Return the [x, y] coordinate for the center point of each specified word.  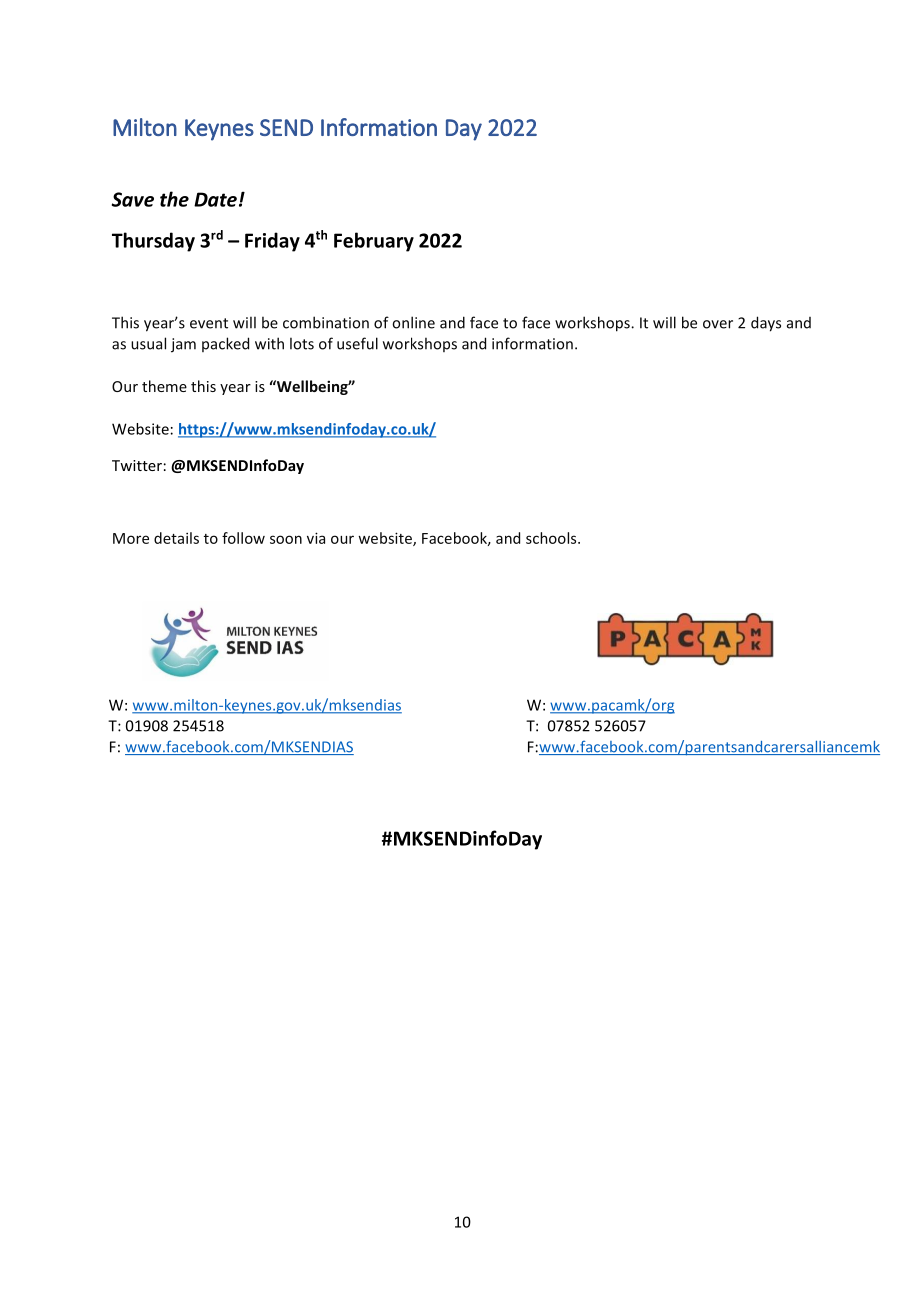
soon [286, 539]
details [176, 538]
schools [552, 538]
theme [164, 386]
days [766, 324]
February [374, 242]
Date [215, 199]
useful [357, 343]
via [316, 538]
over [718, 324]
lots [302, 343]
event [209, 323]
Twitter [137, 465]
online [413, 322]
